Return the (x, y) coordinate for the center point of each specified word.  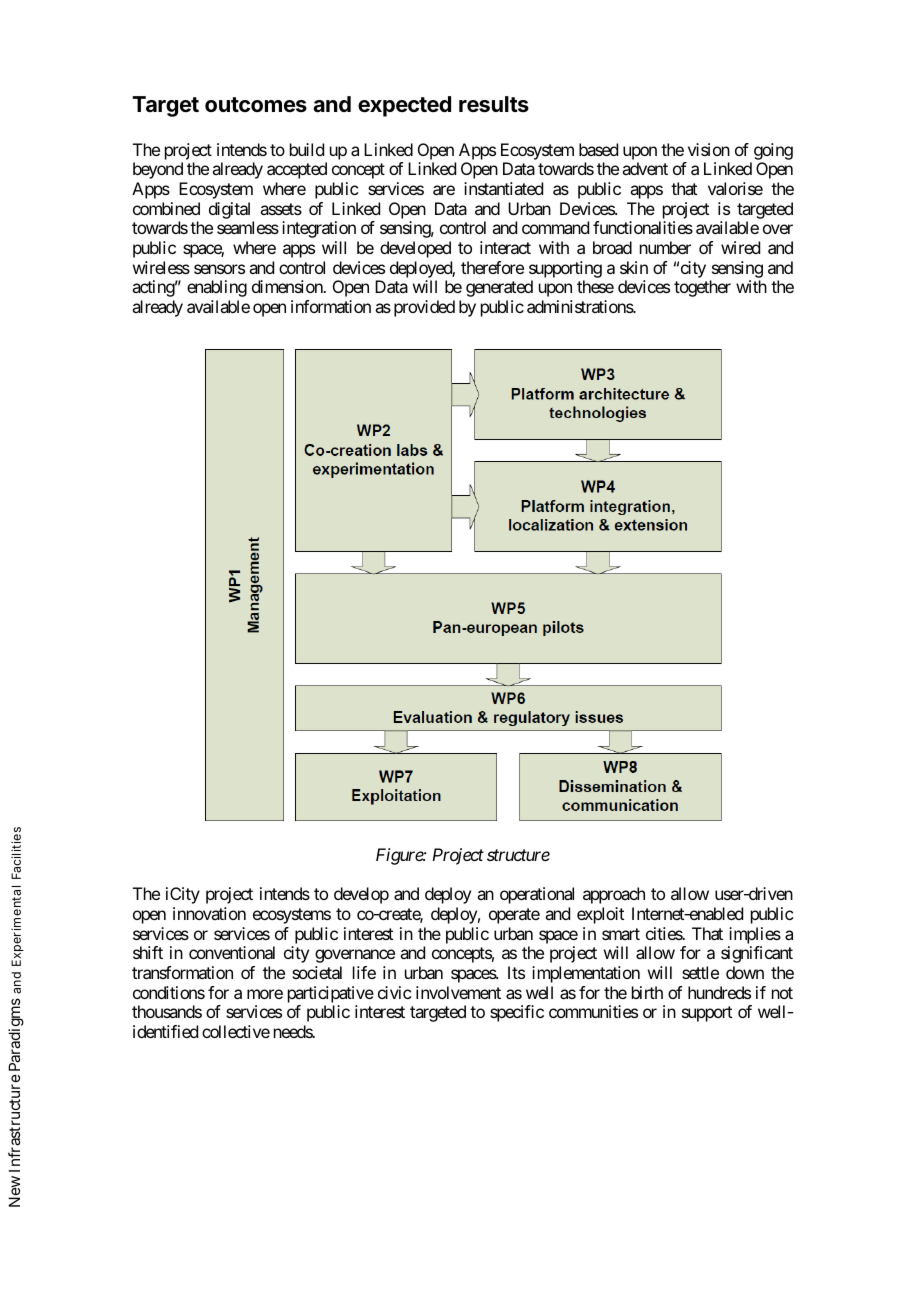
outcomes (256, 104)
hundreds (719, 992)
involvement (458, 992)
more (265, 994)
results (494, 104)
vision (709, 149)
